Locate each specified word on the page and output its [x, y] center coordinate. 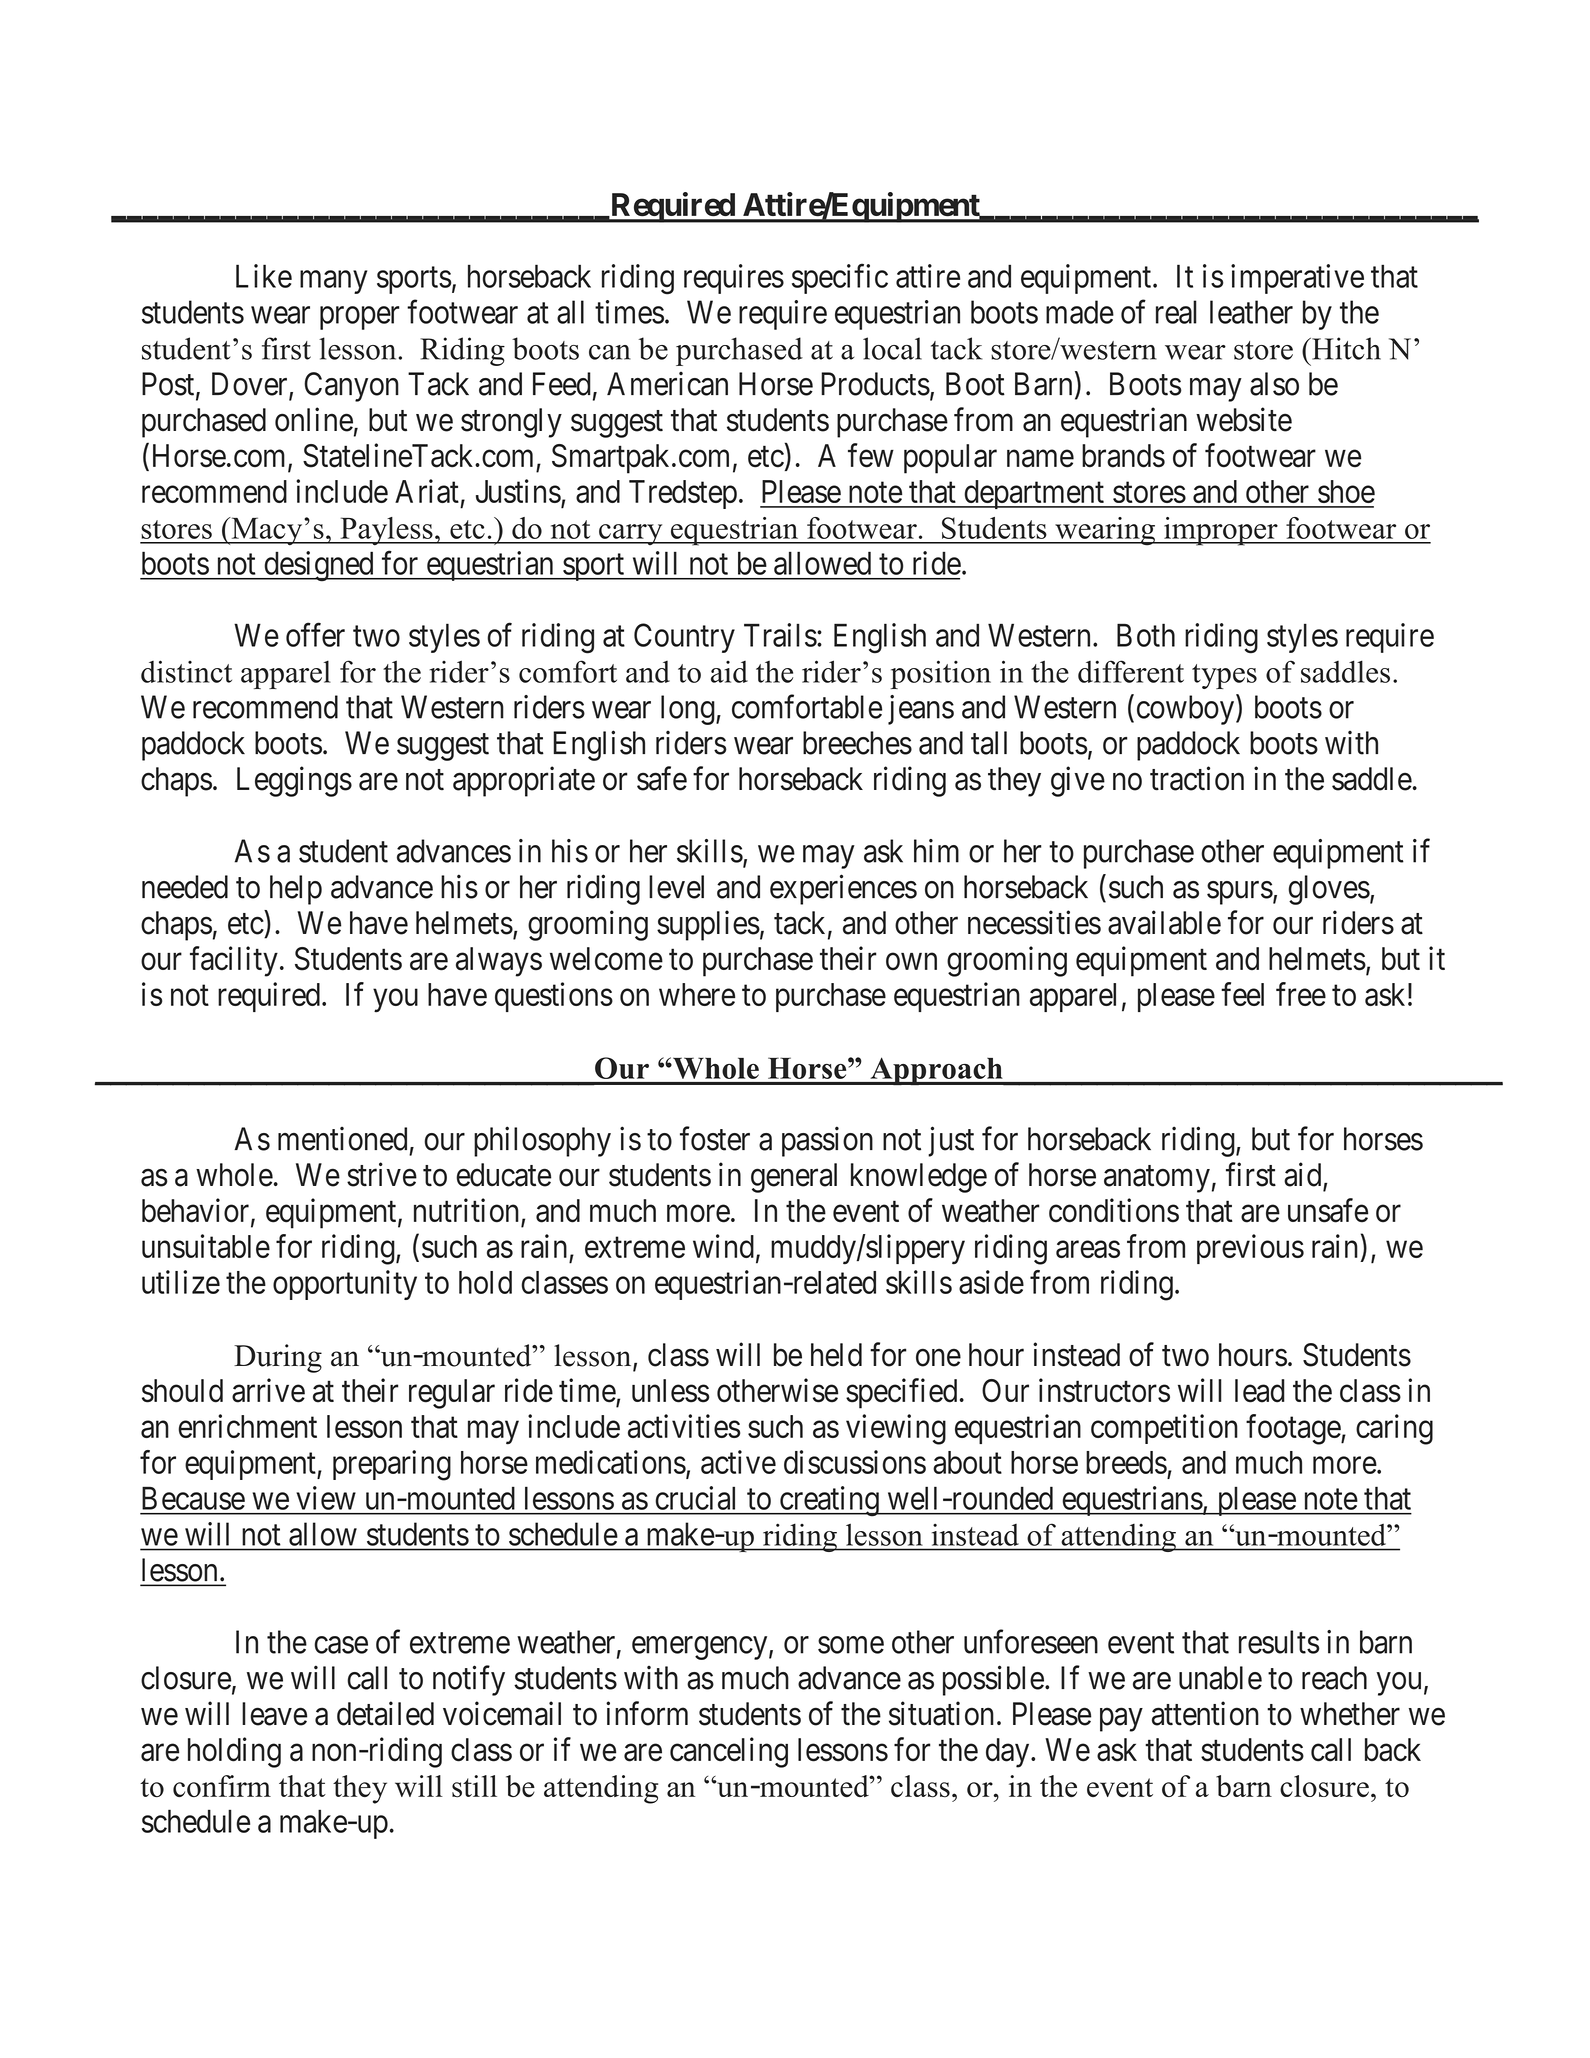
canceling [729, 1752]
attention [1205, 1713]
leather [1251, 312]
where [697, 994]
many [333, 282]
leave [274, 1714]
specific [840, 279]
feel [1242, 994]
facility [234, 961]
